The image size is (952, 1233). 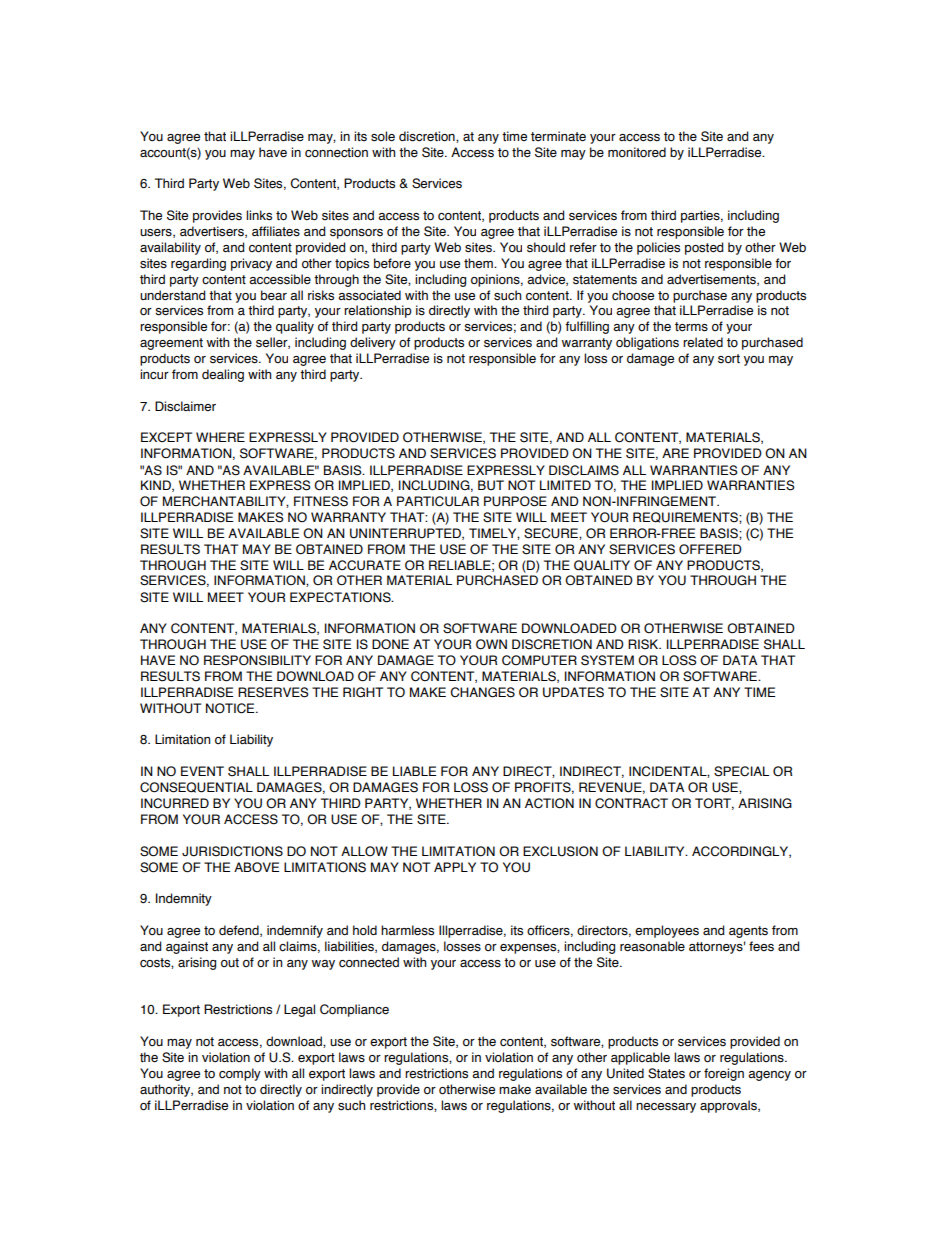 I want to click on RESPONSIBILITY, so click(x=257, y=660).
